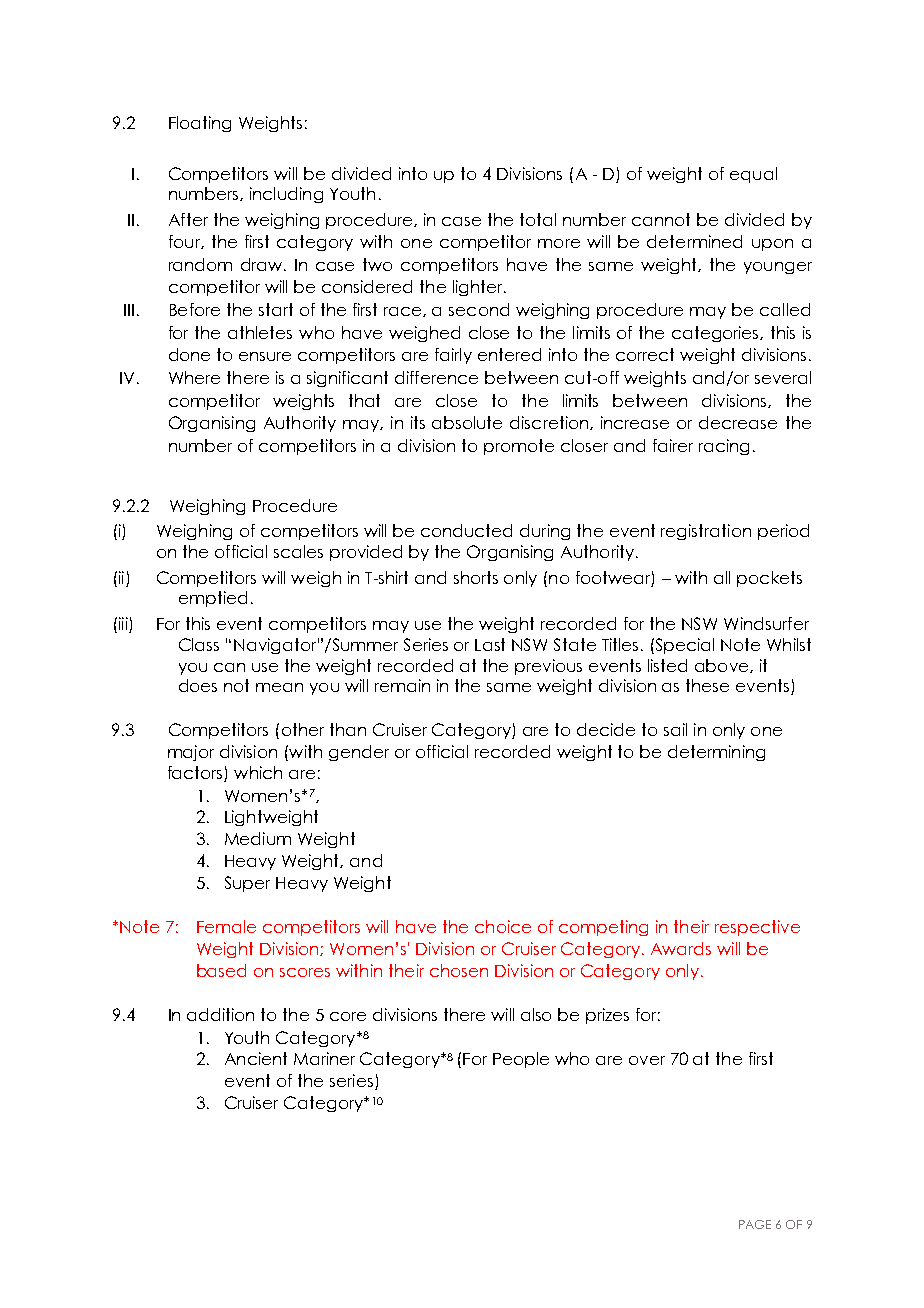  Describe the element at coordinates (723, 666) in the document. I see `above` at that location.
